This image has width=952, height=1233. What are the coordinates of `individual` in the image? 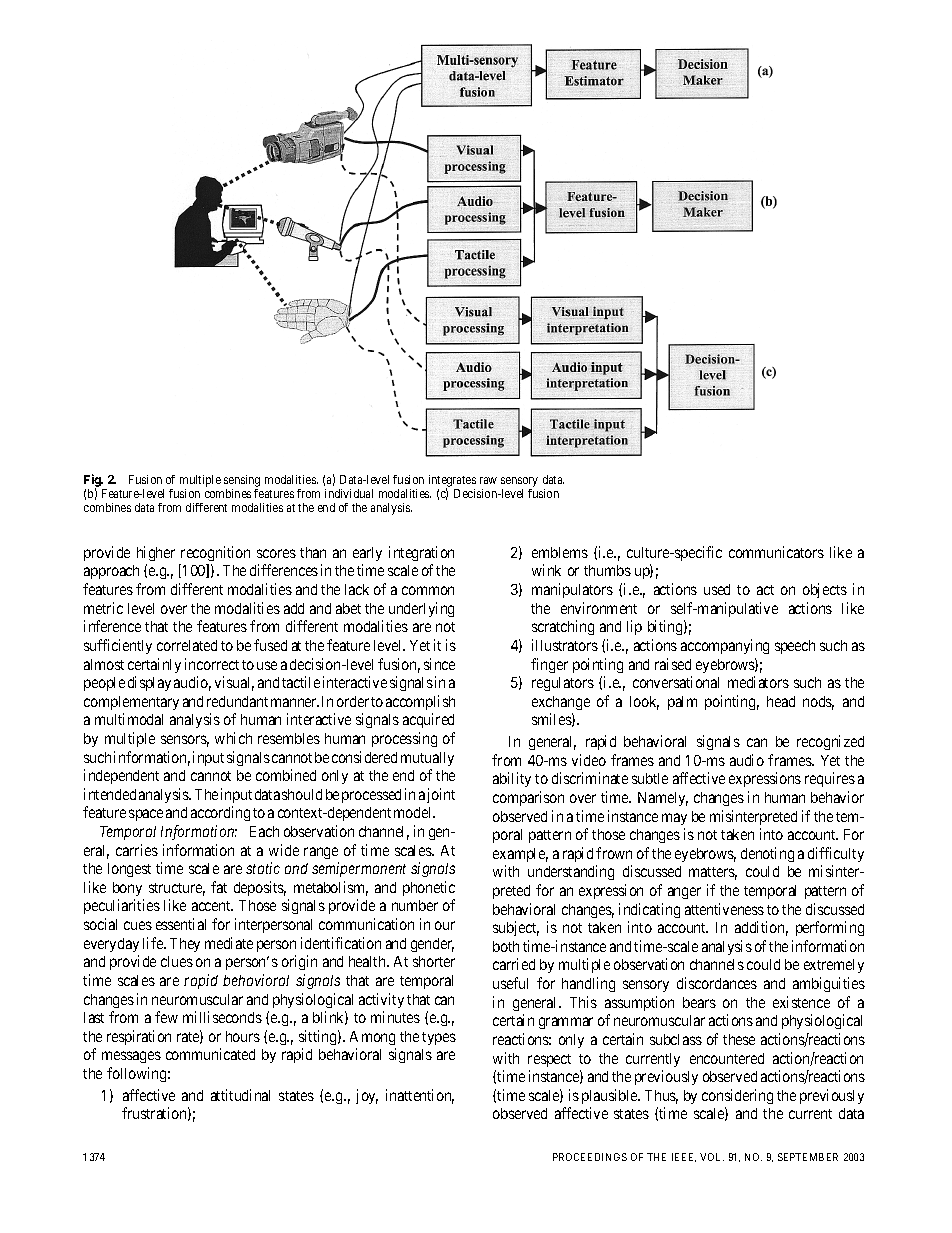 It's located at (349, 493).
